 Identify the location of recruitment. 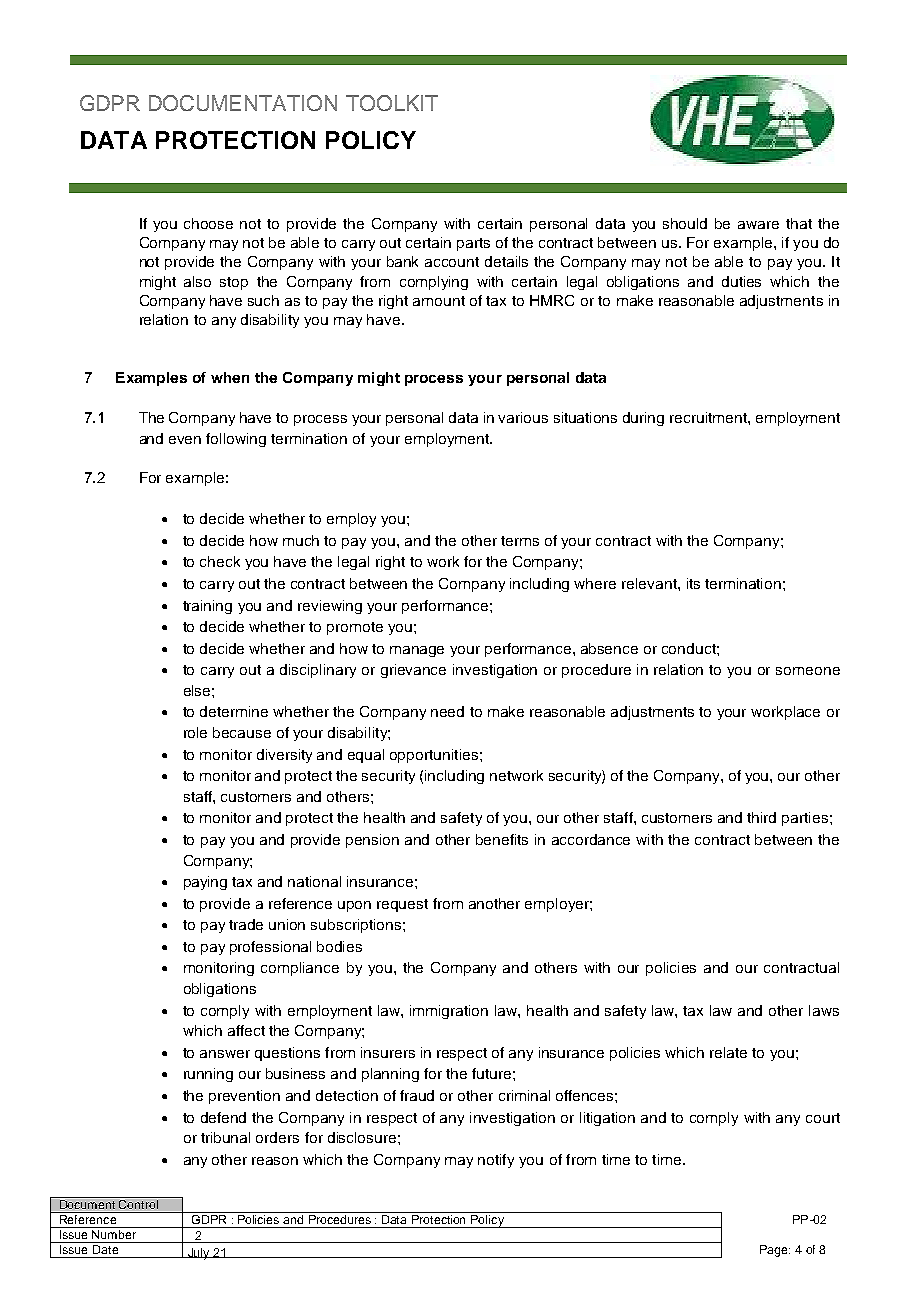
(709, 417).
